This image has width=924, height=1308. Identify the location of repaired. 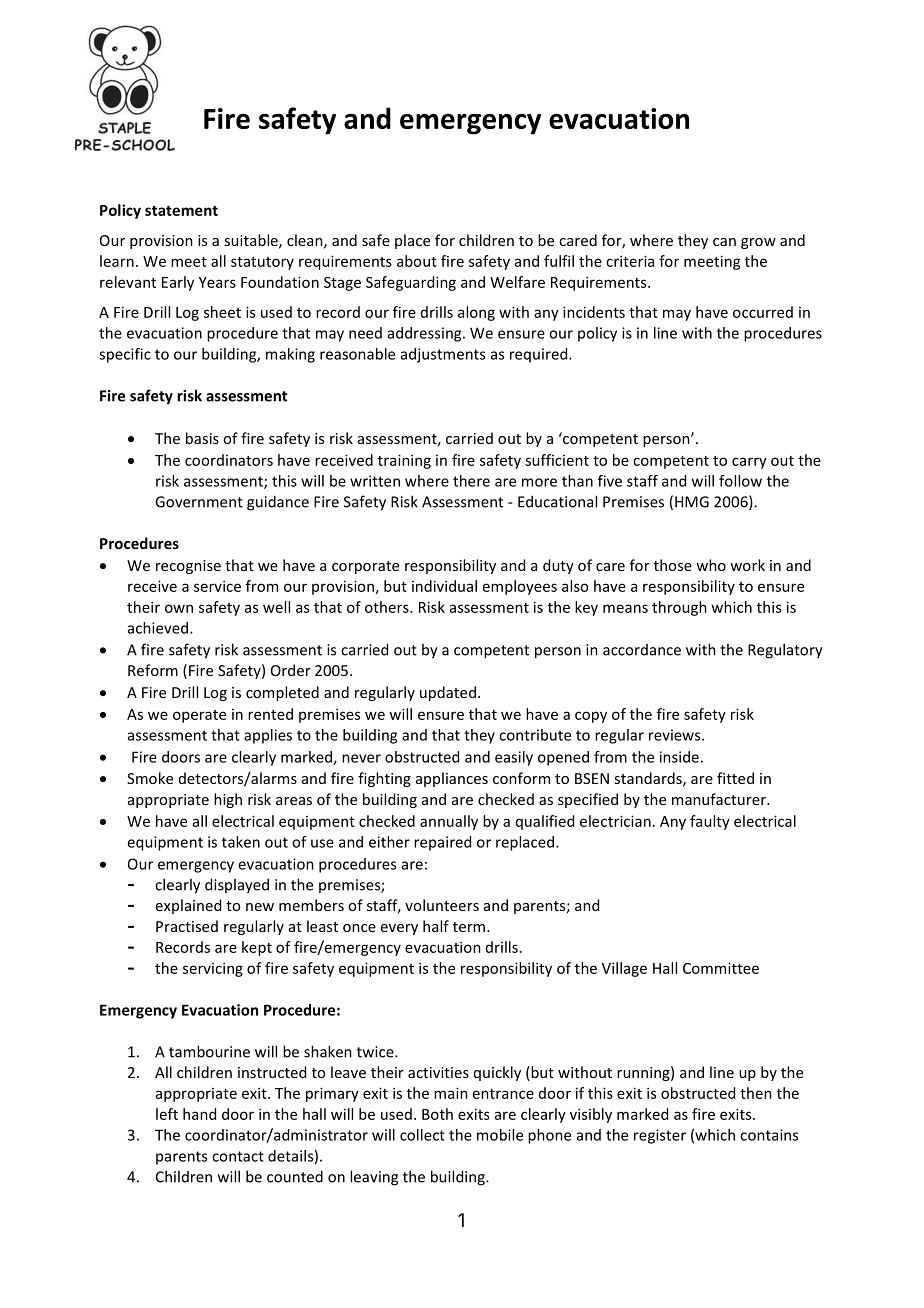
(442, 843).
